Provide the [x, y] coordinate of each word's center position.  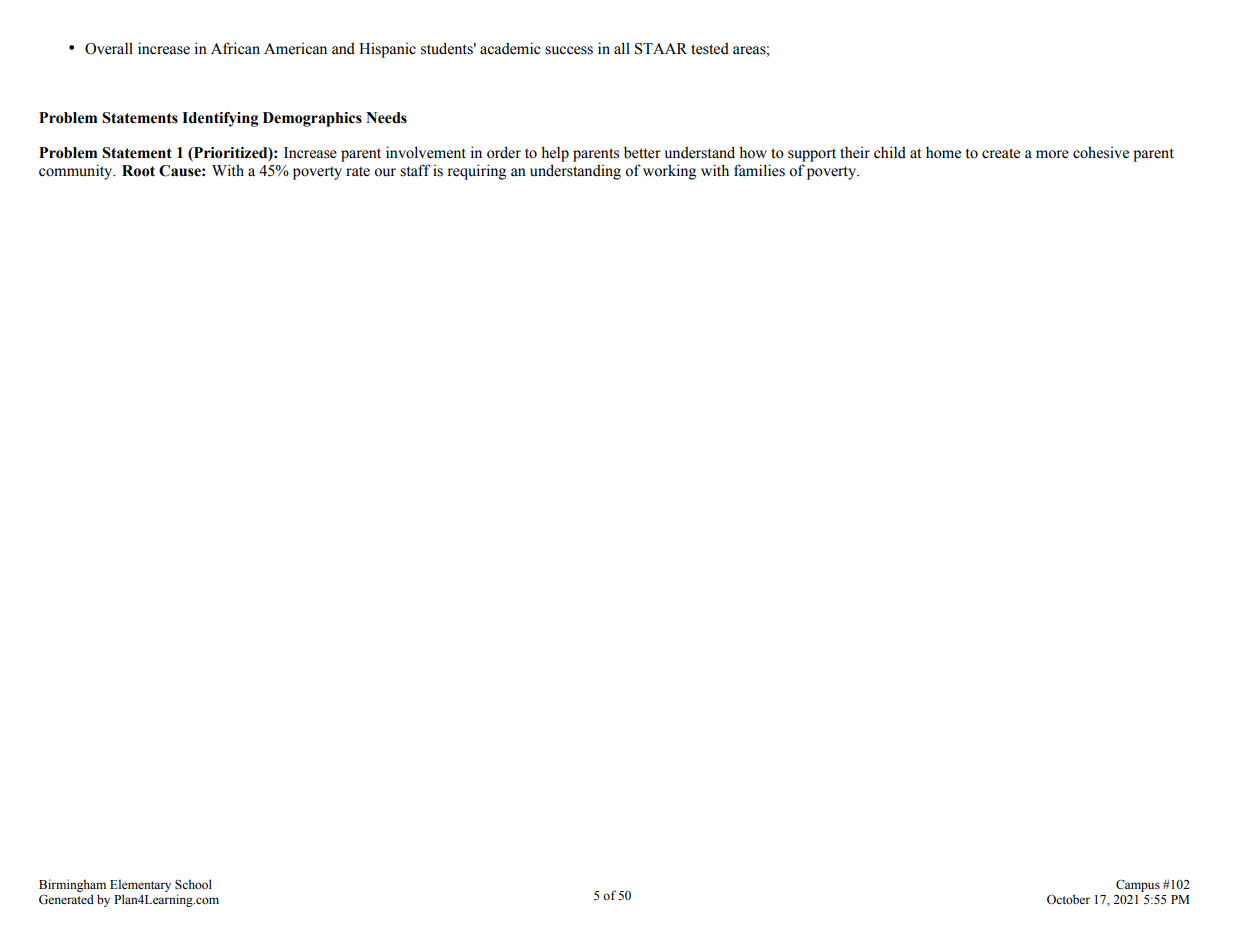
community [77, 172]
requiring [476, 172]
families [759, 170]
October [1068, 899]
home [943, 152]
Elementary [140, 887]
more [1052, 154]
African [235, 48]
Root [138, 171]
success [569, 50]
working [669, 172]
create [1001, 153]
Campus [1138, 886]
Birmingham [72, 887]
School [193, 884]
